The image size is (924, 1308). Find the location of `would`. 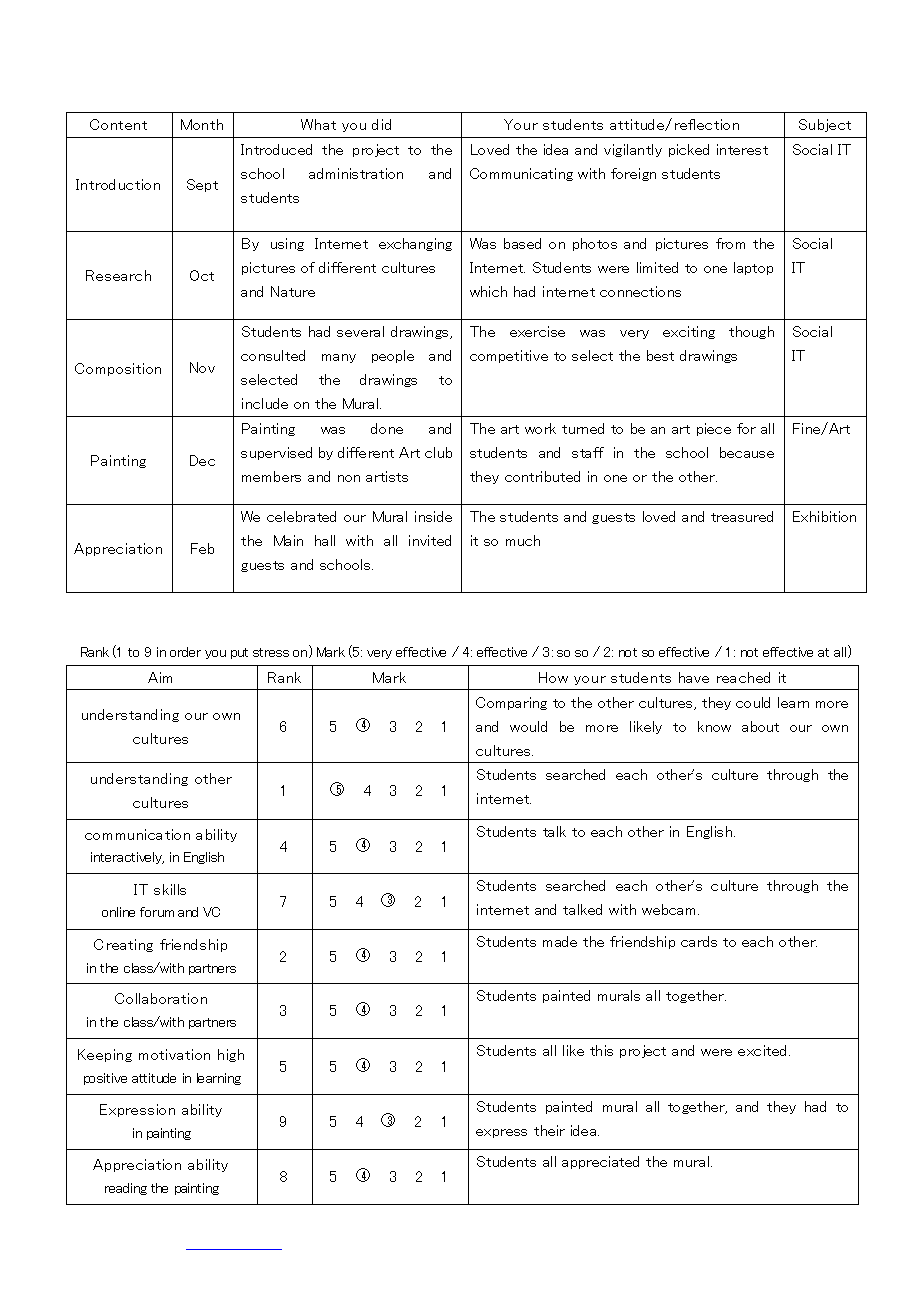

would is located at coordinates (528, 726).
